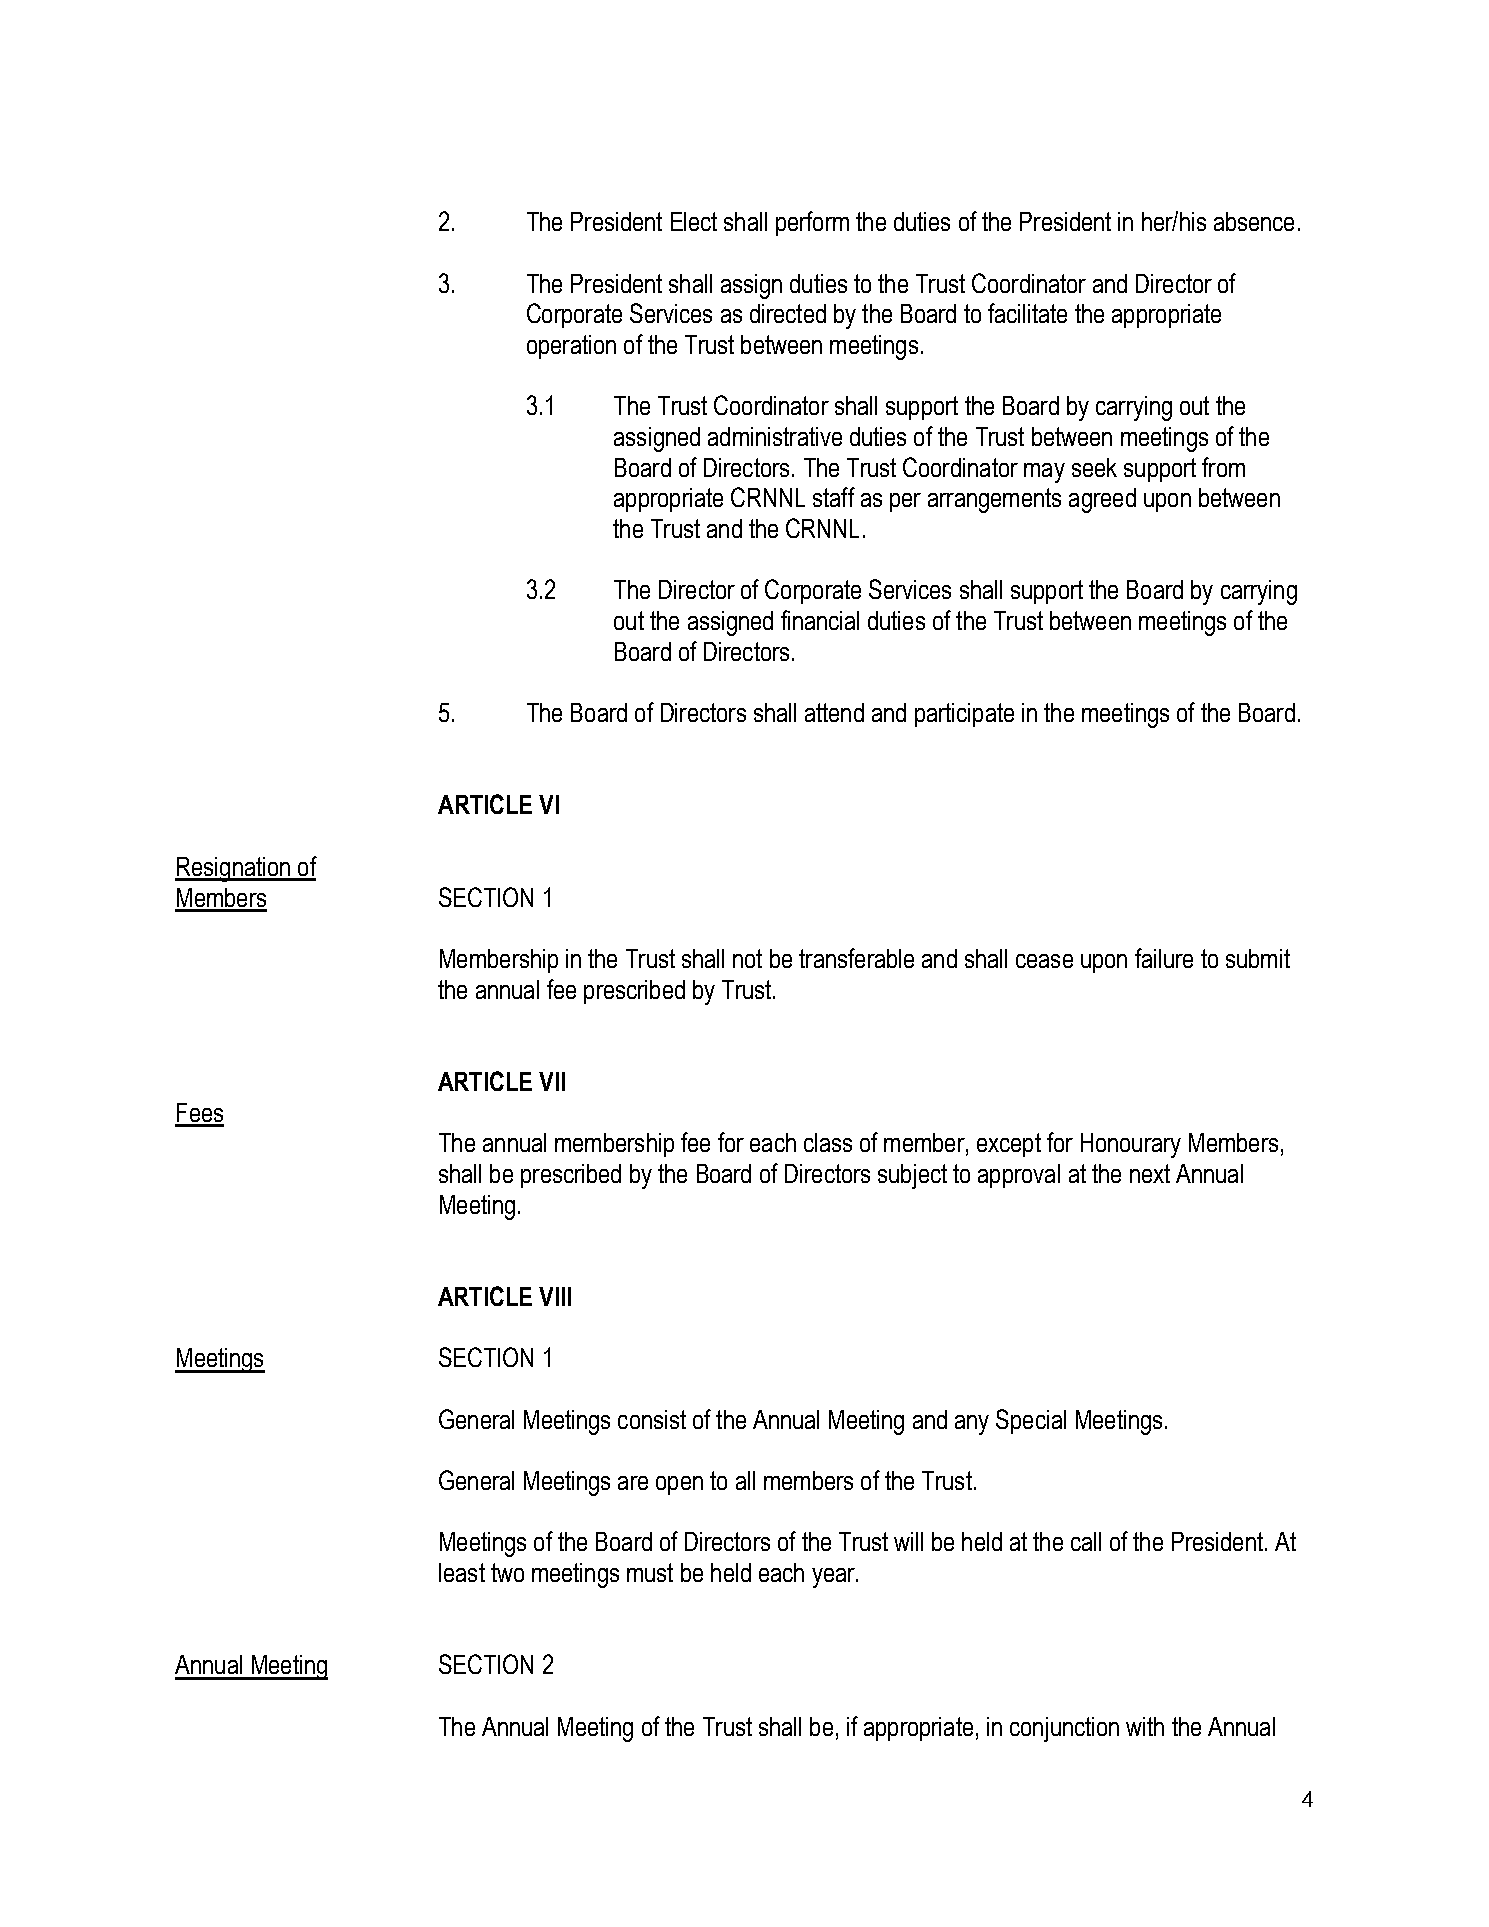 Image resolution: width=1489 pixels, height=1927 pixels. What do you see at coordinates (1027, 313) in the page?
I see `facilitate` at bounding box center [1027, 313].
